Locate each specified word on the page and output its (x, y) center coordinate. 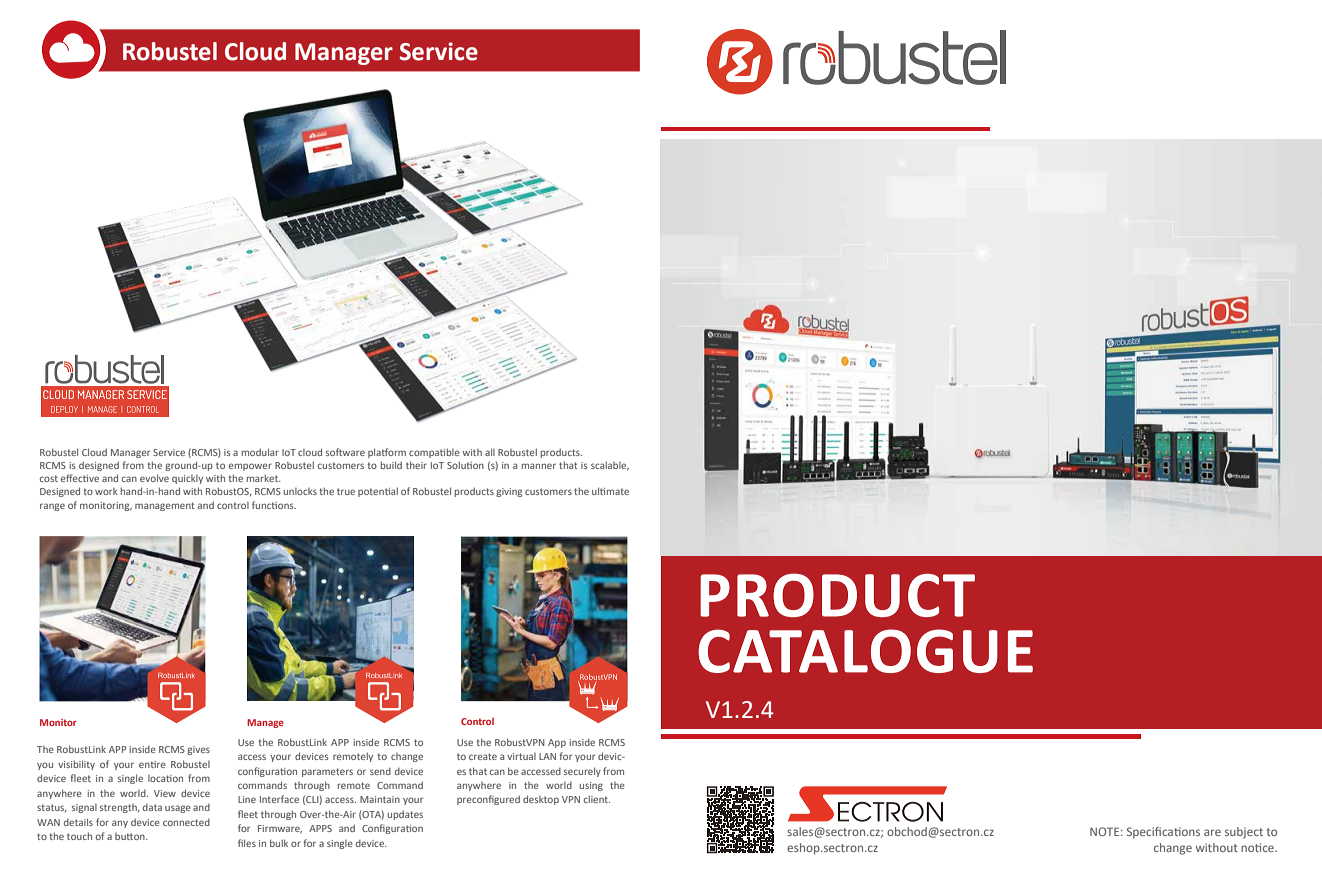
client (597, 799)
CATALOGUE (865, 651)
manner (539, 466)
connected (186, 822)
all (490, 452)
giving (509, 492)
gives (198, 750)
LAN (547, 756)
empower (250, 467)
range (52, 507)
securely (582, 772)
